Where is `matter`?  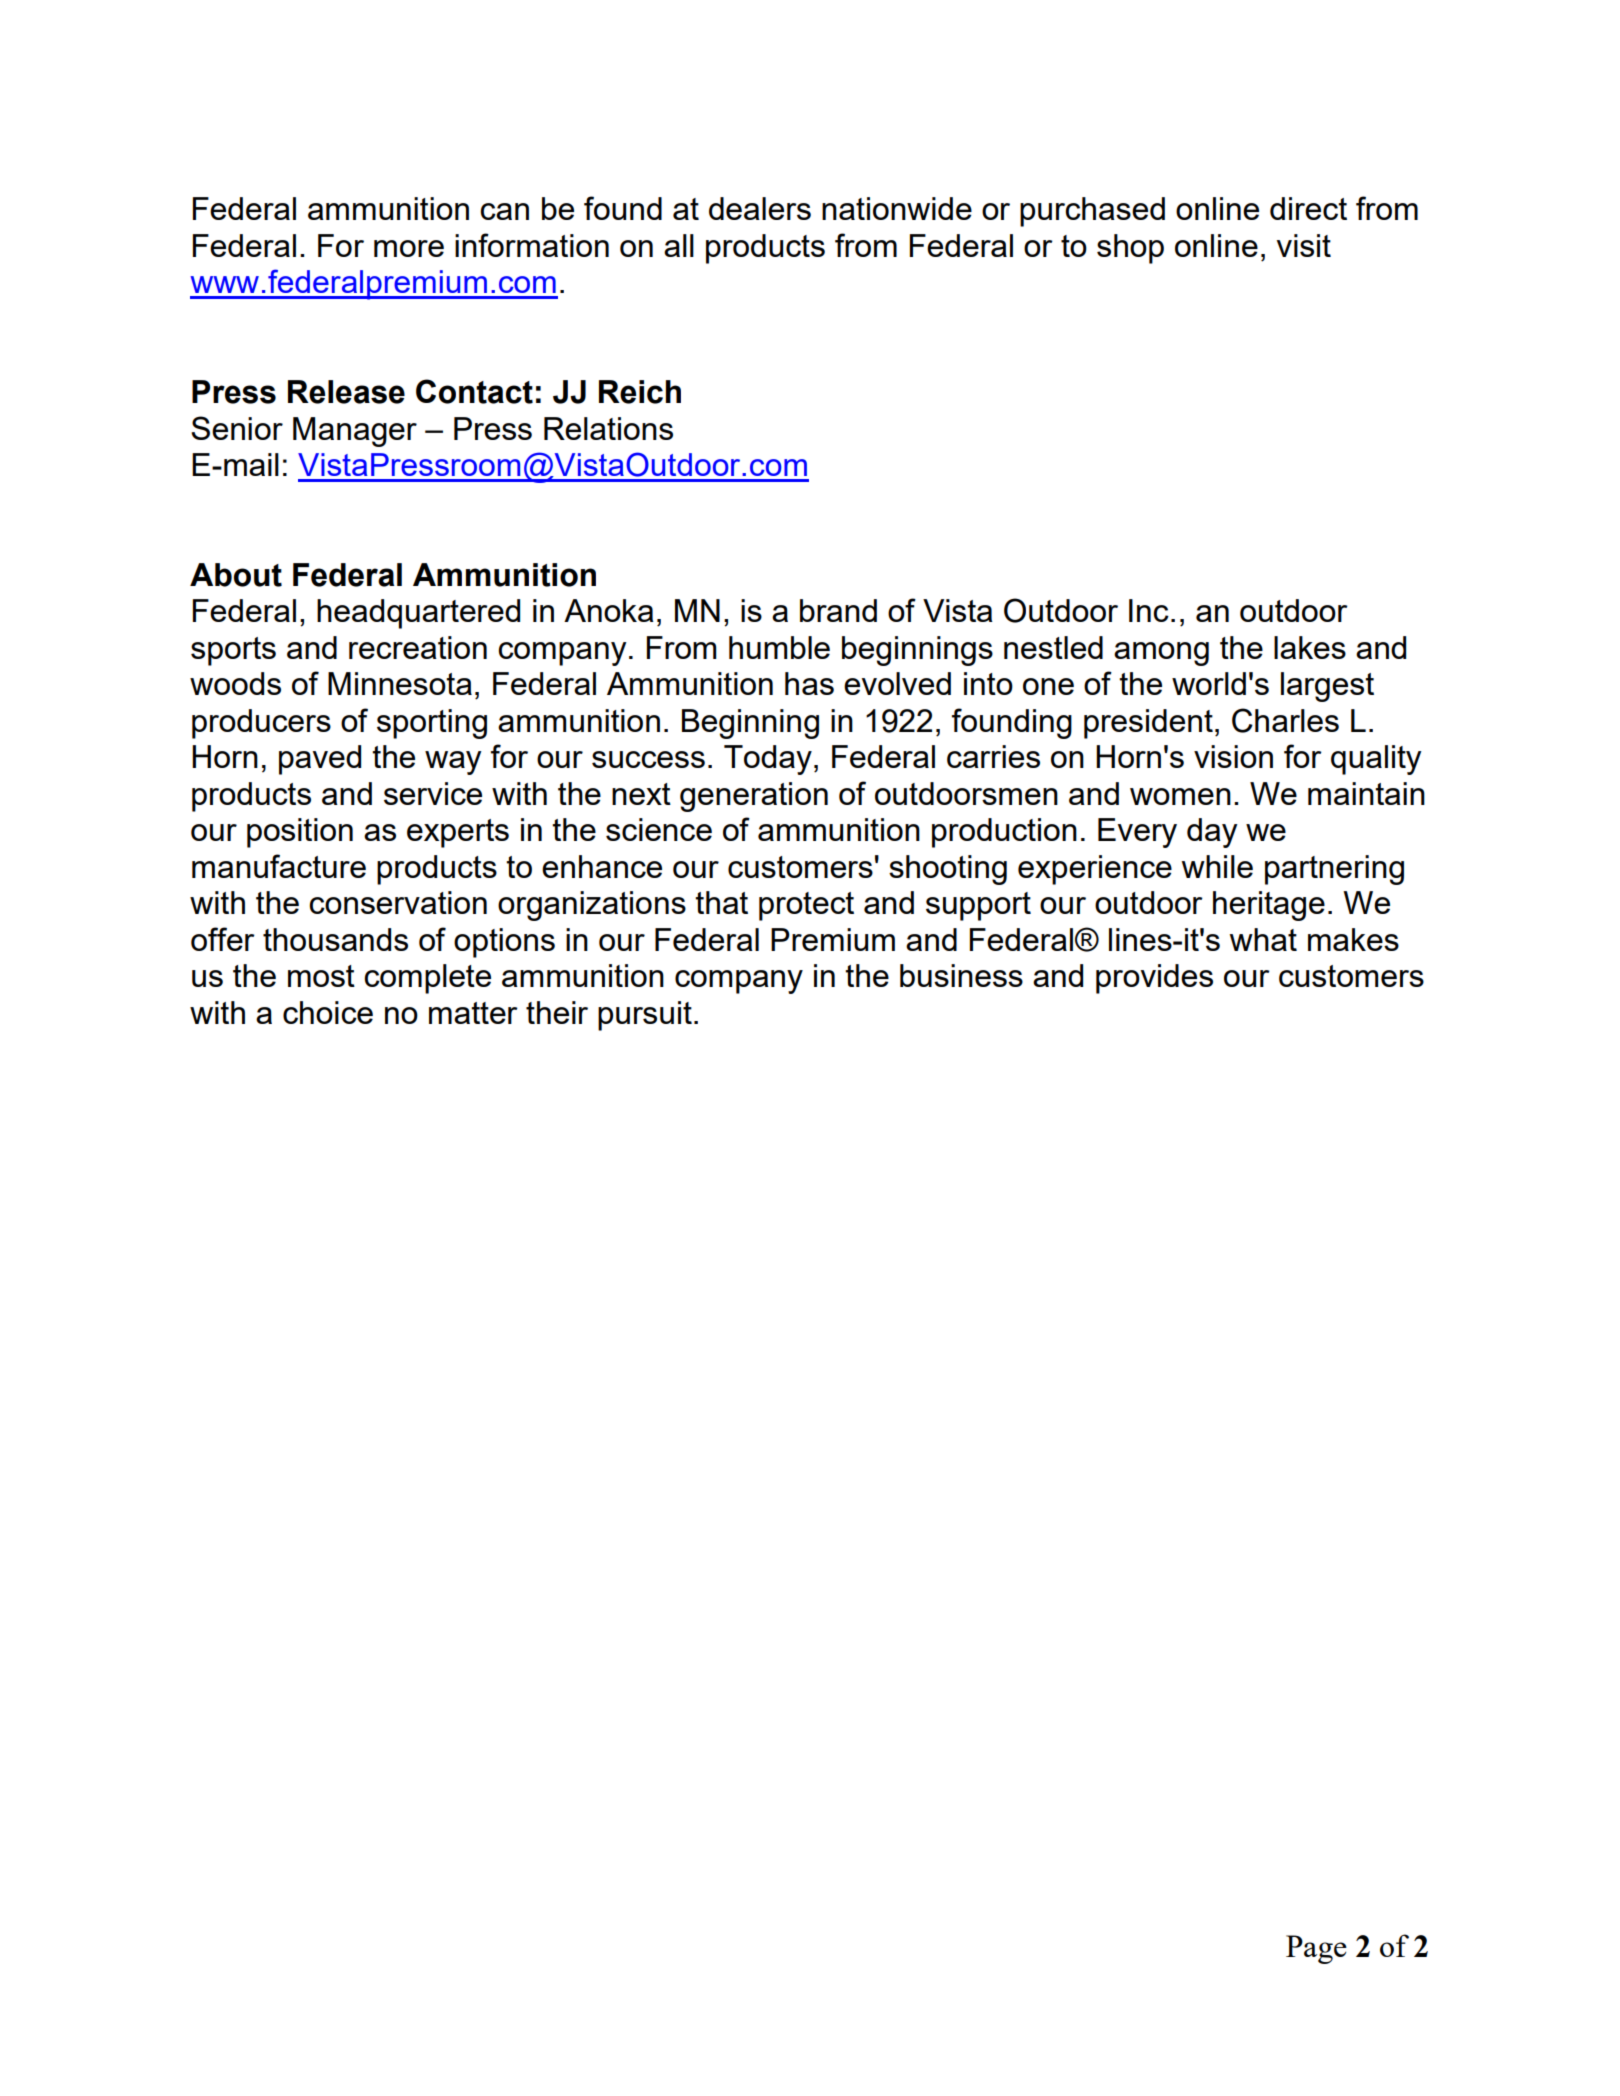
matter is located at coordinates (473, 1013).
